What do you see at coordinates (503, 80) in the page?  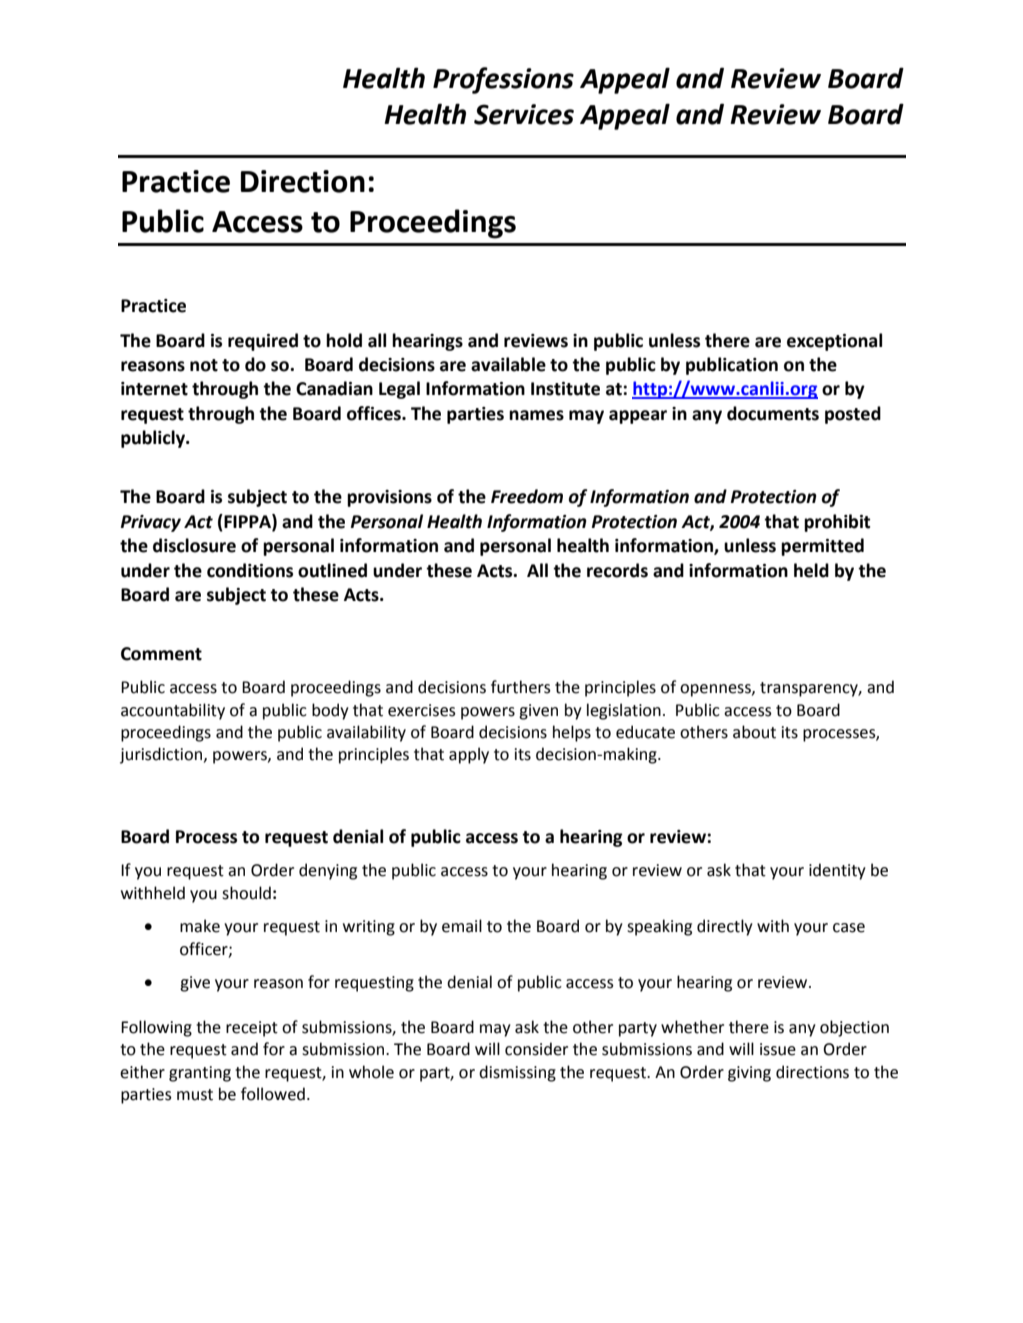 I see `Professions` at bounding box center [503, 80].
